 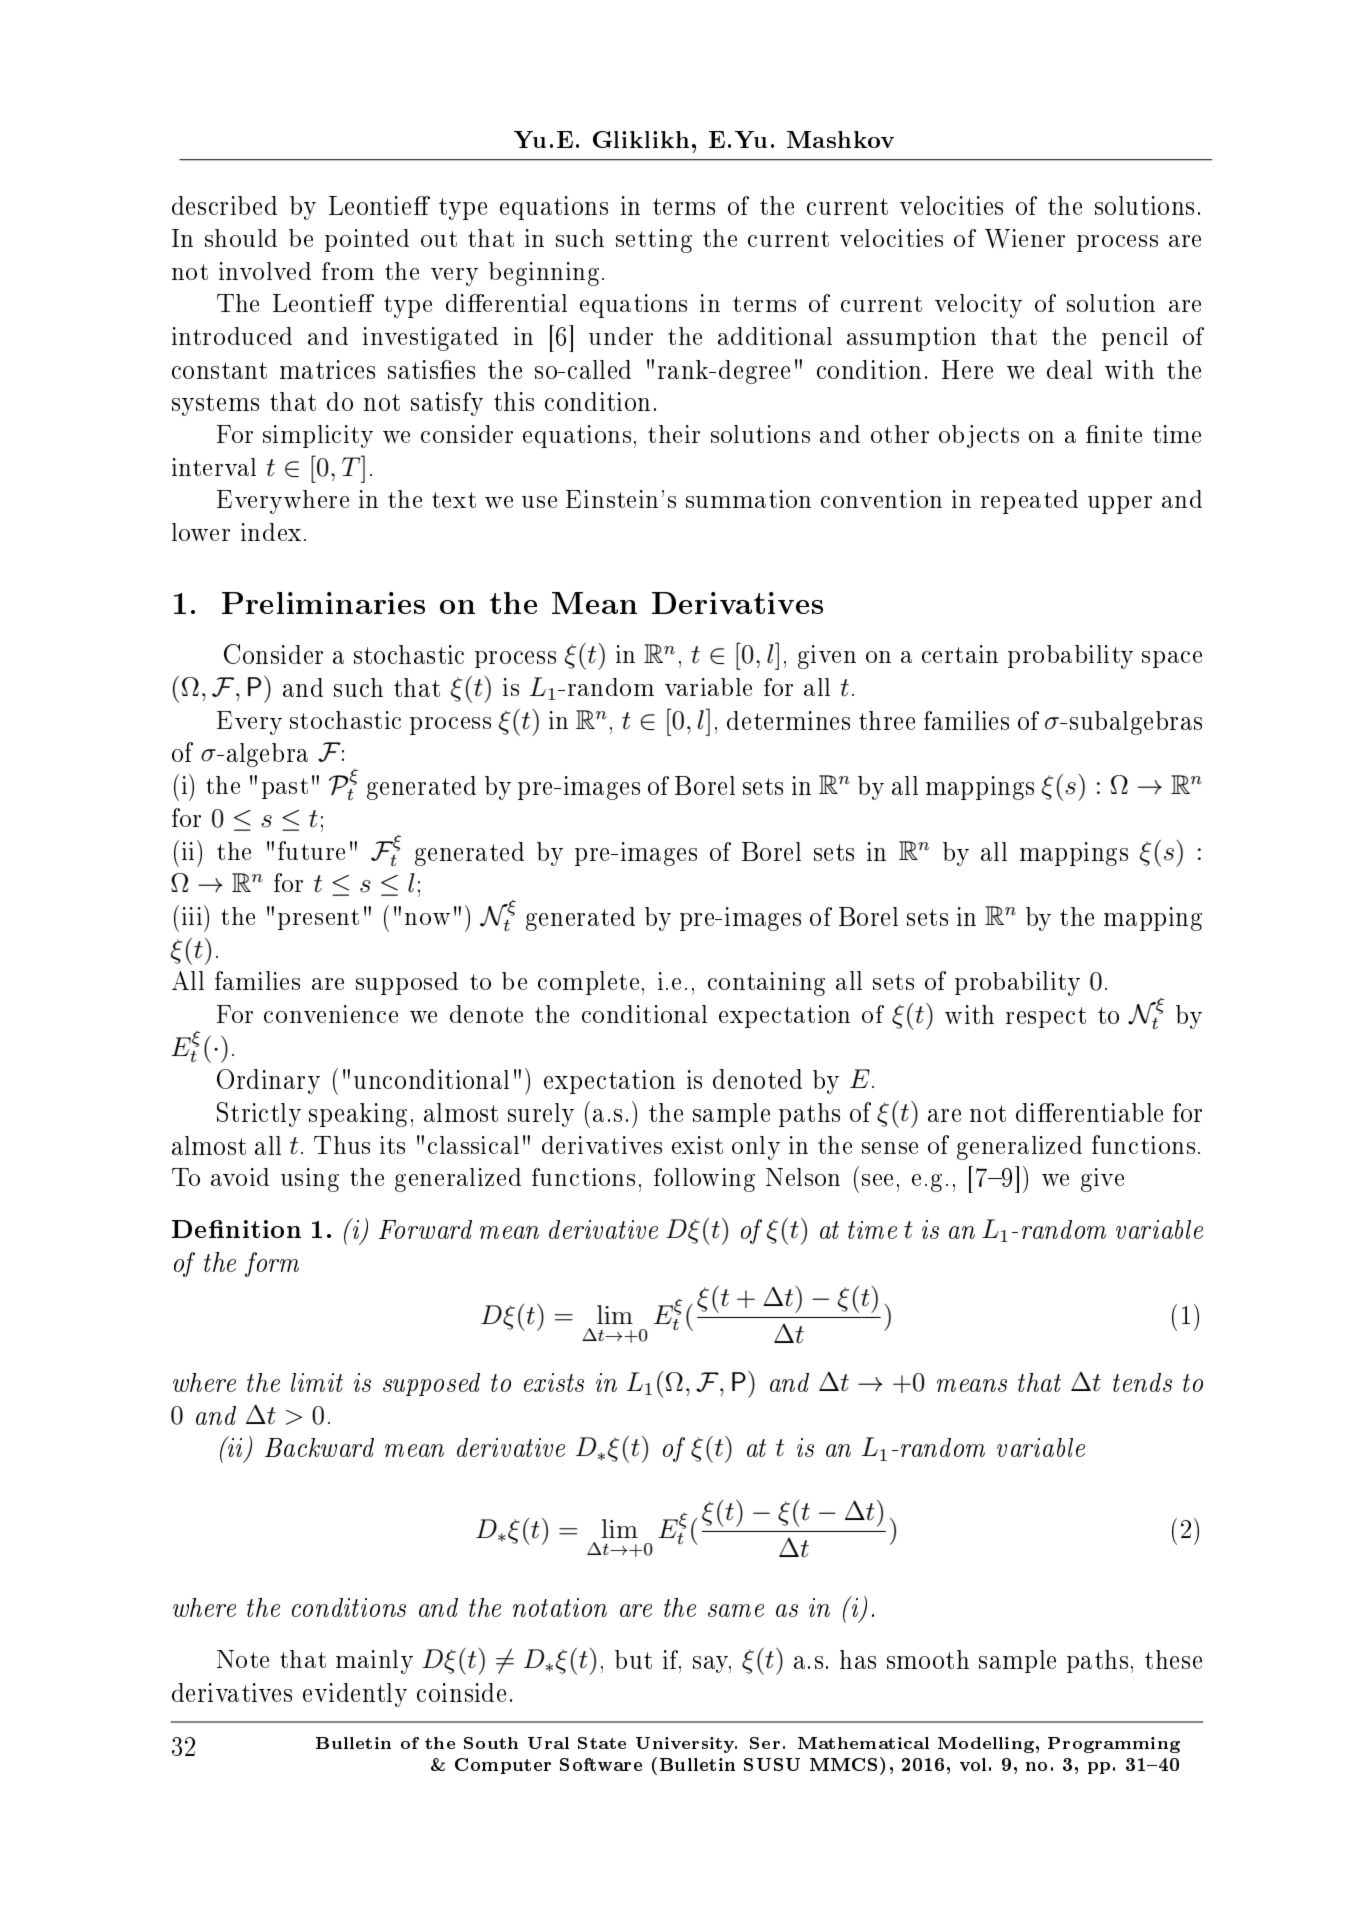 I want to click on certain, so click(x=960, y=654).
